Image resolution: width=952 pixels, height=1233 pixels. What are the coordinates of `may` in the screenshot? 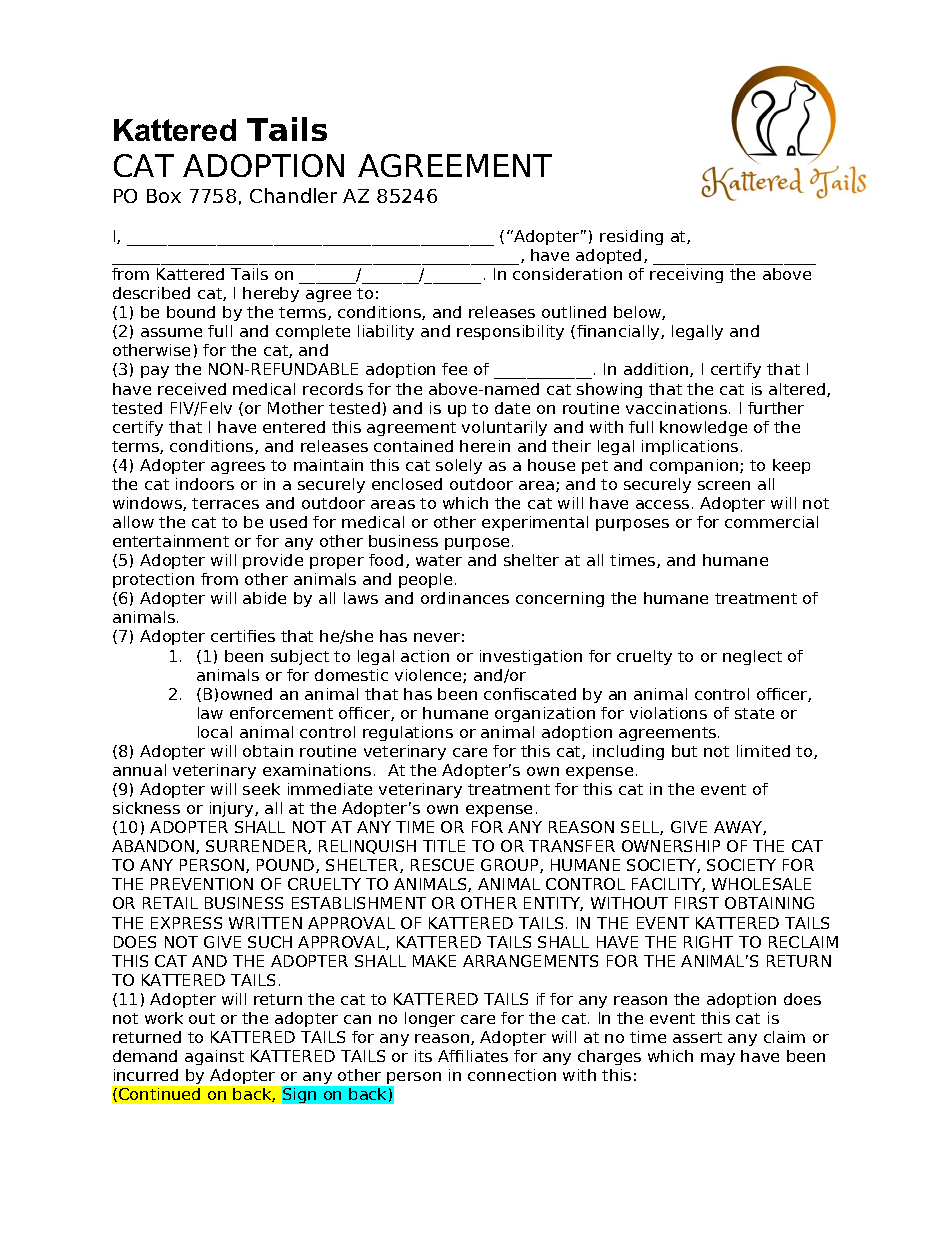 It's located at (718, 1059).
